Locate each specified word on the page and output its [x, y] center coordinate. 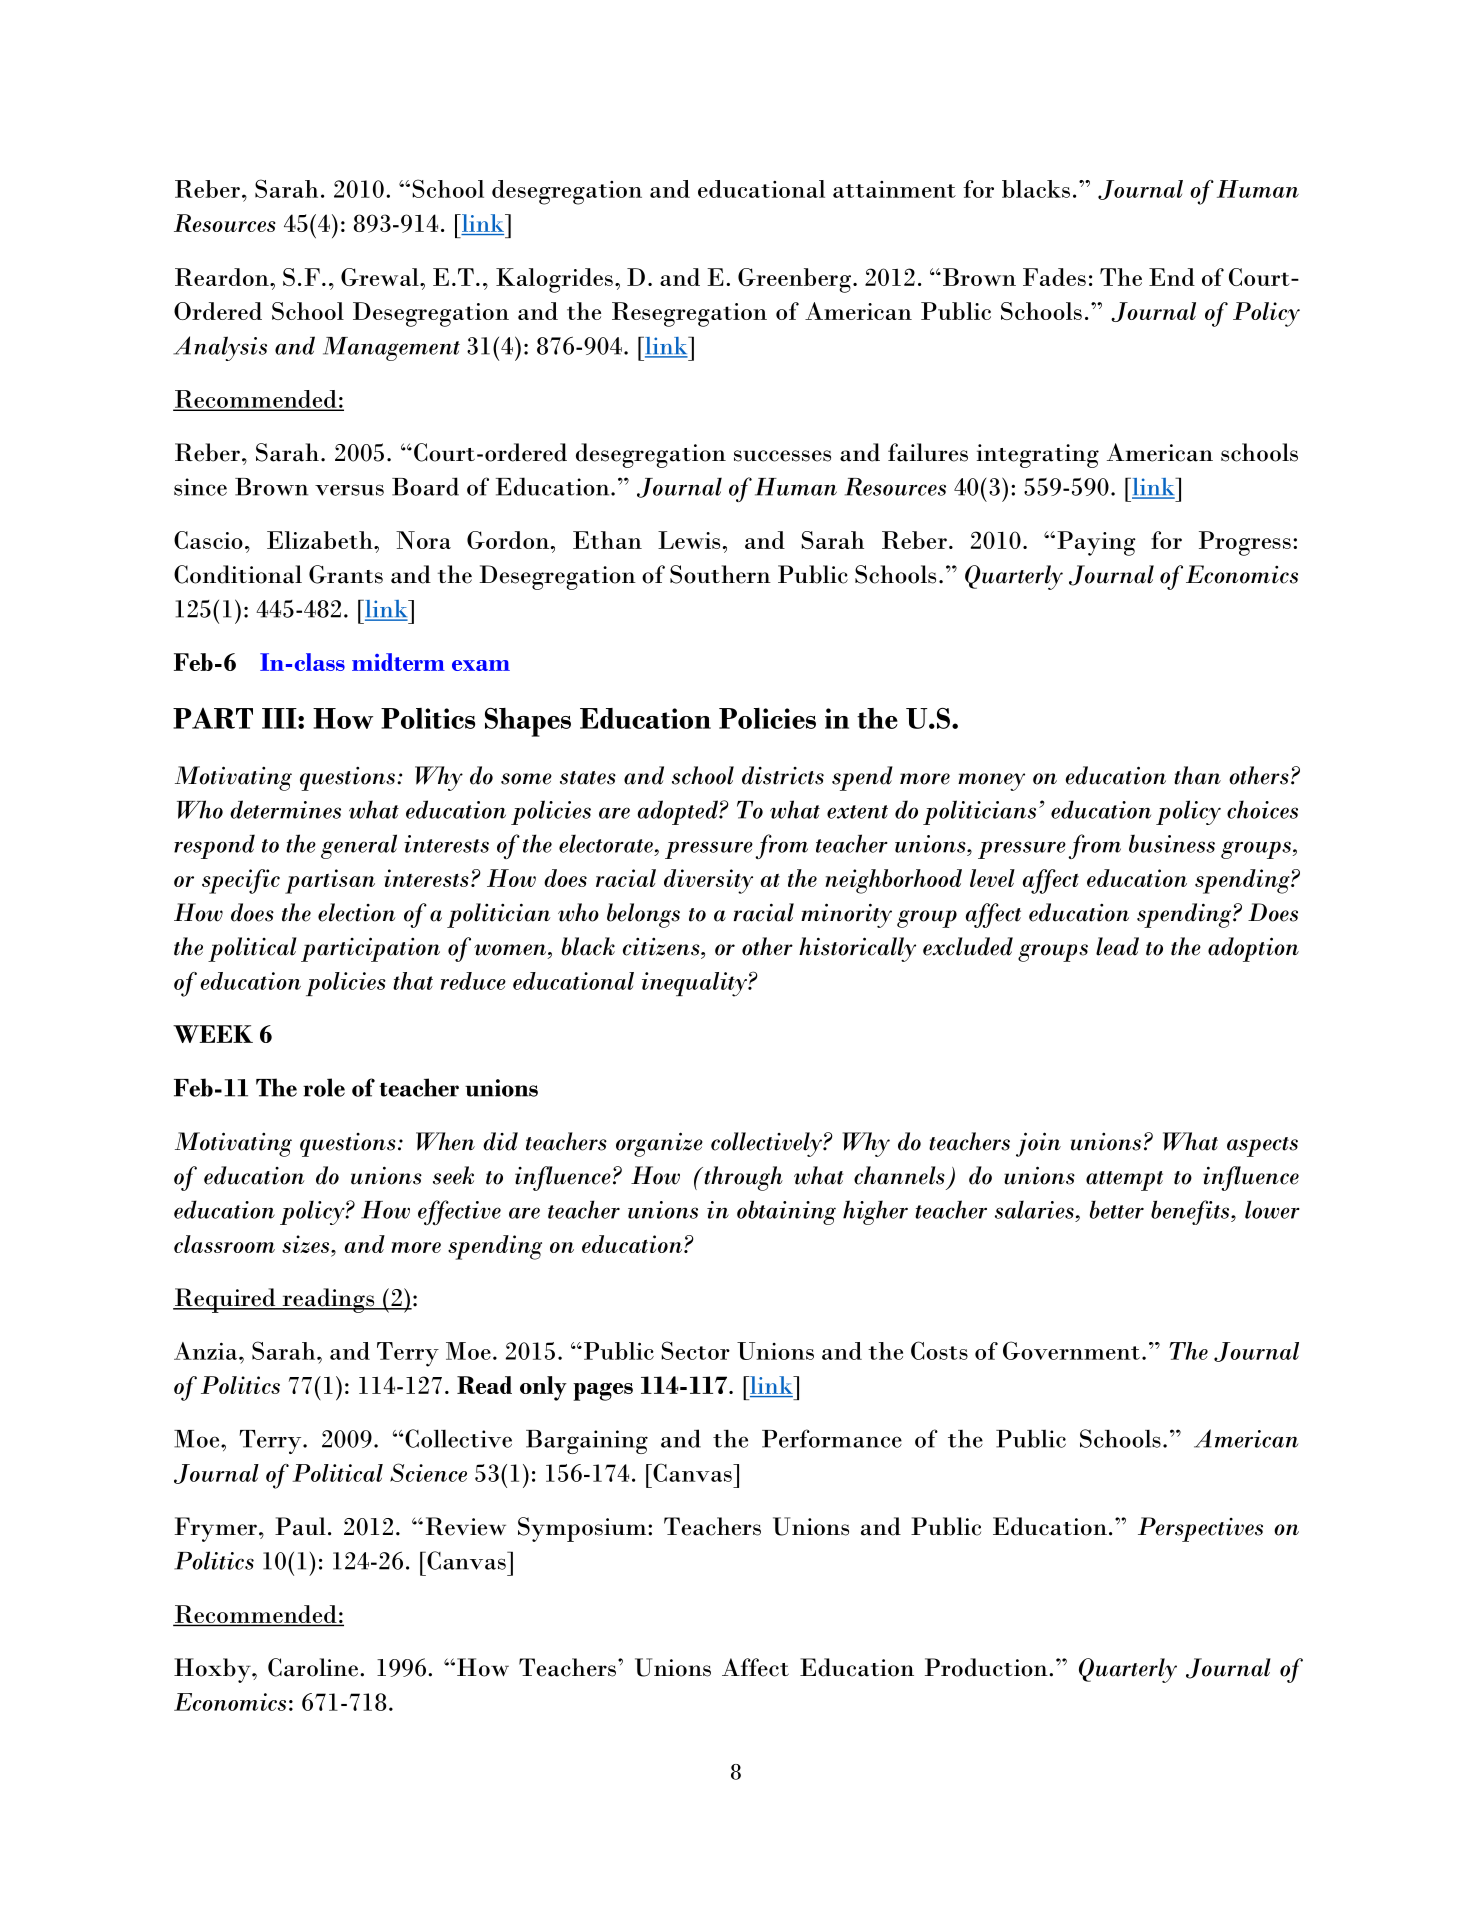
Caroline [313, 1667]
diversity [708, 881]
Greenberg [794, 280]
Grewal [381, 277]
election [357, 912]
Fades [1054, 277]
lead [1117, 946]
